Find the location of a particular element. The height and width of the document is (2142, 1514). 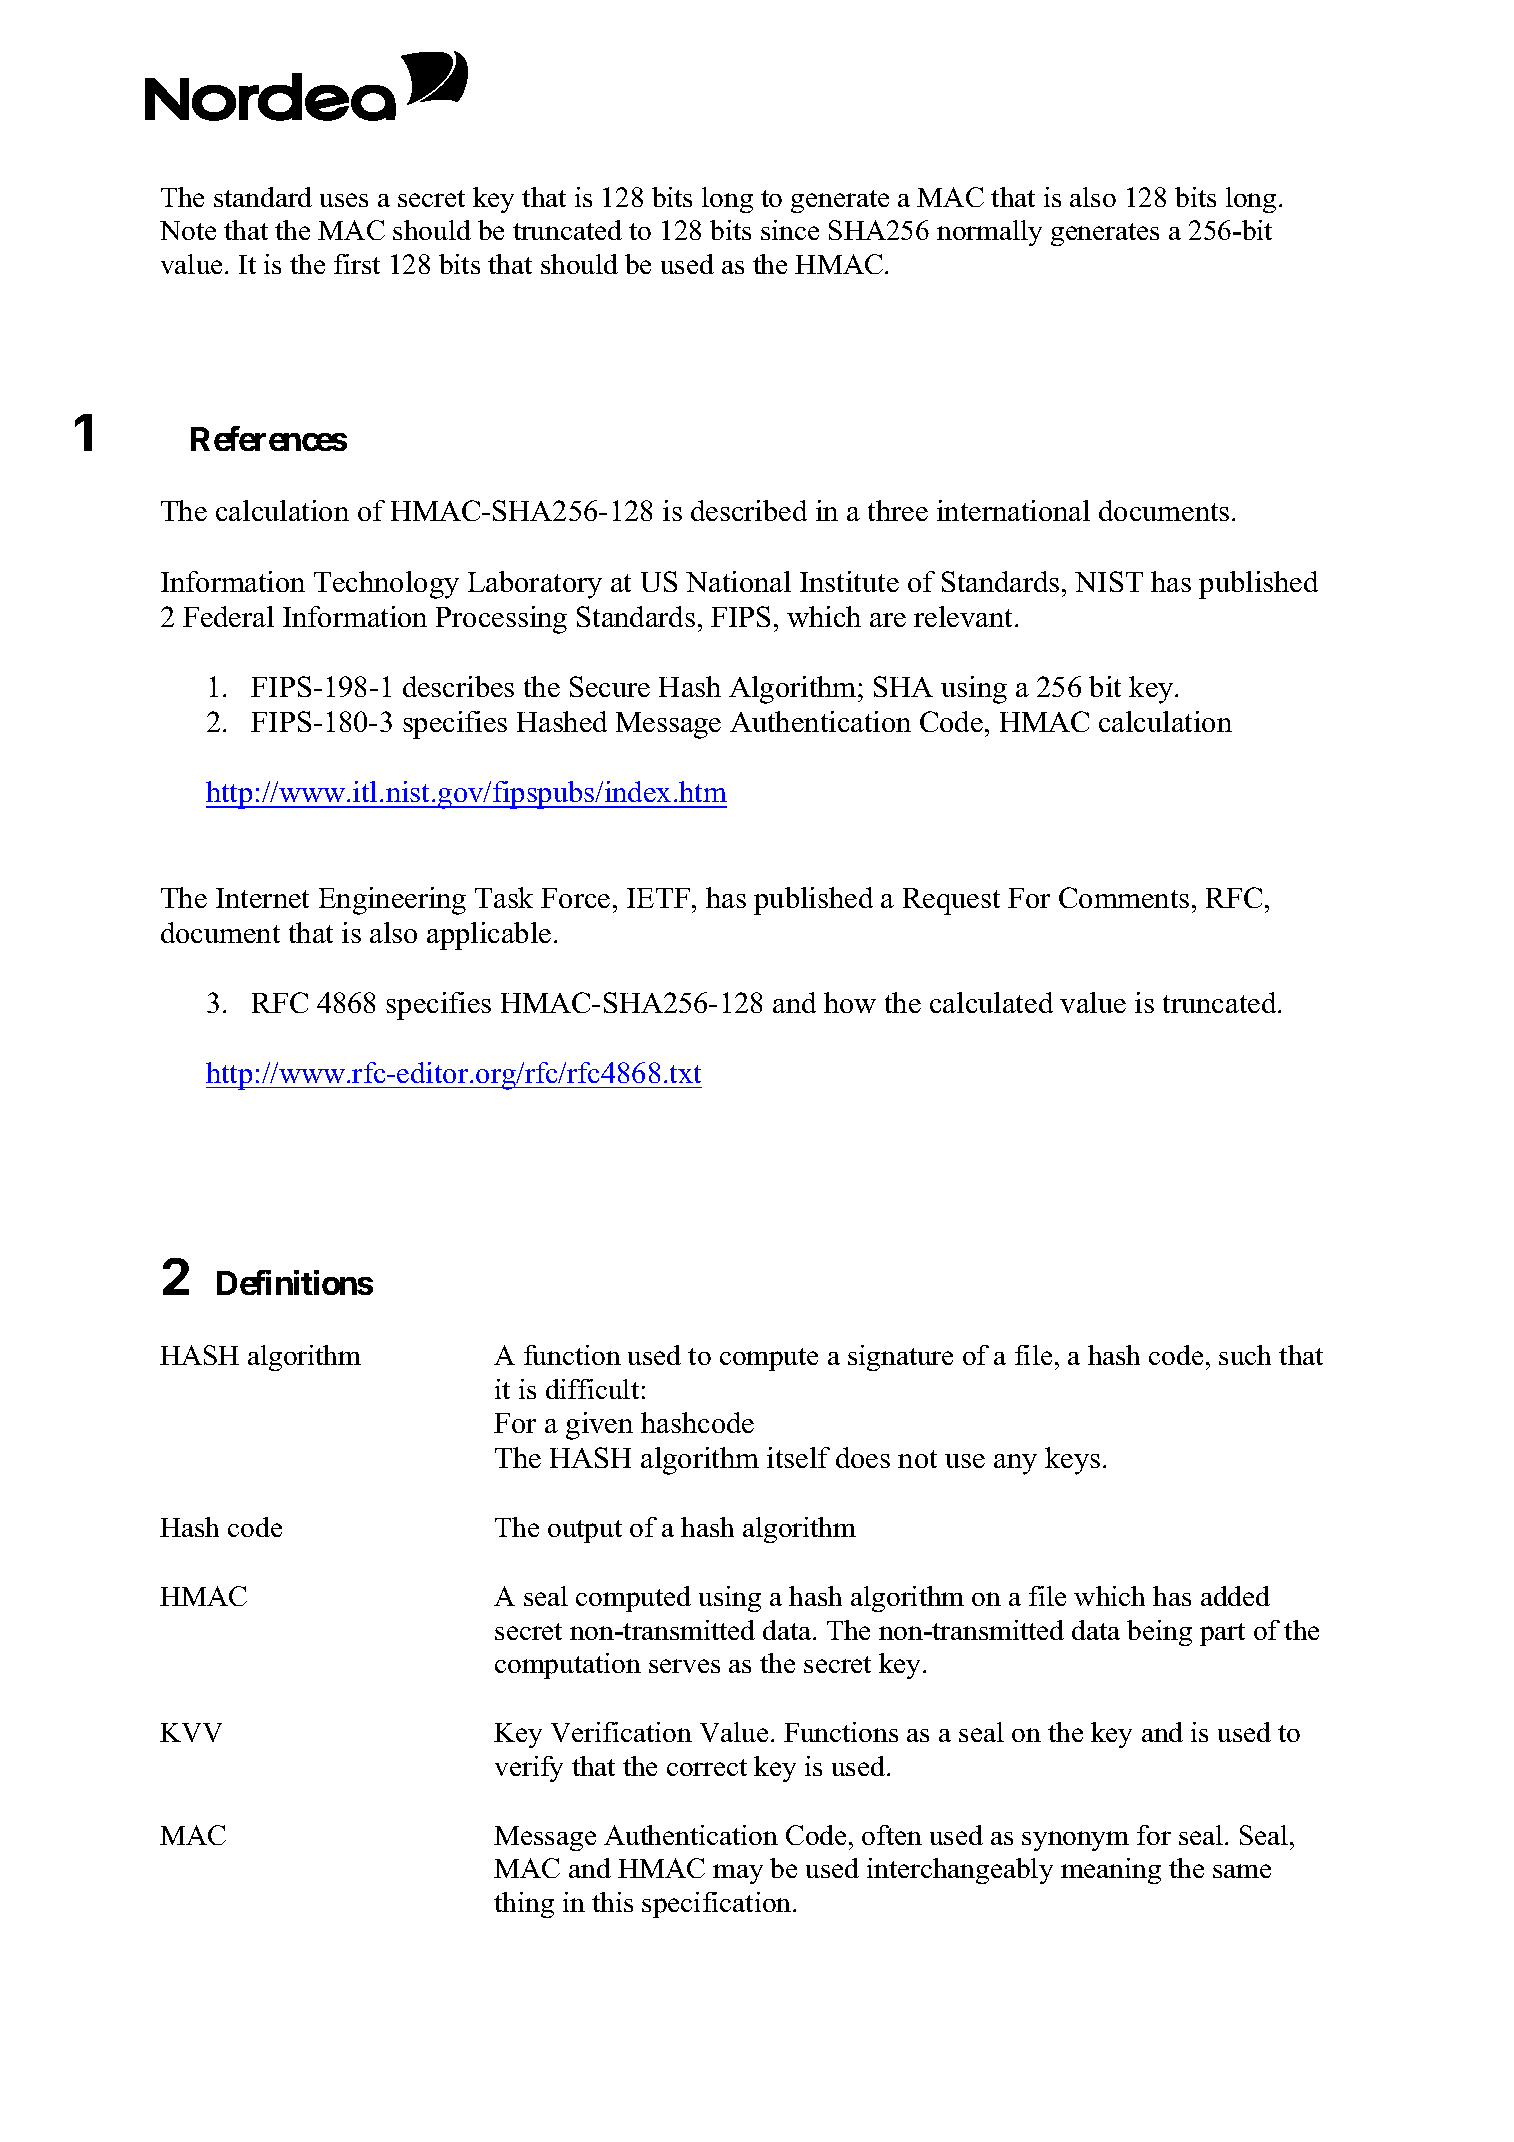

such is located at coordinates (1245, 1355).
